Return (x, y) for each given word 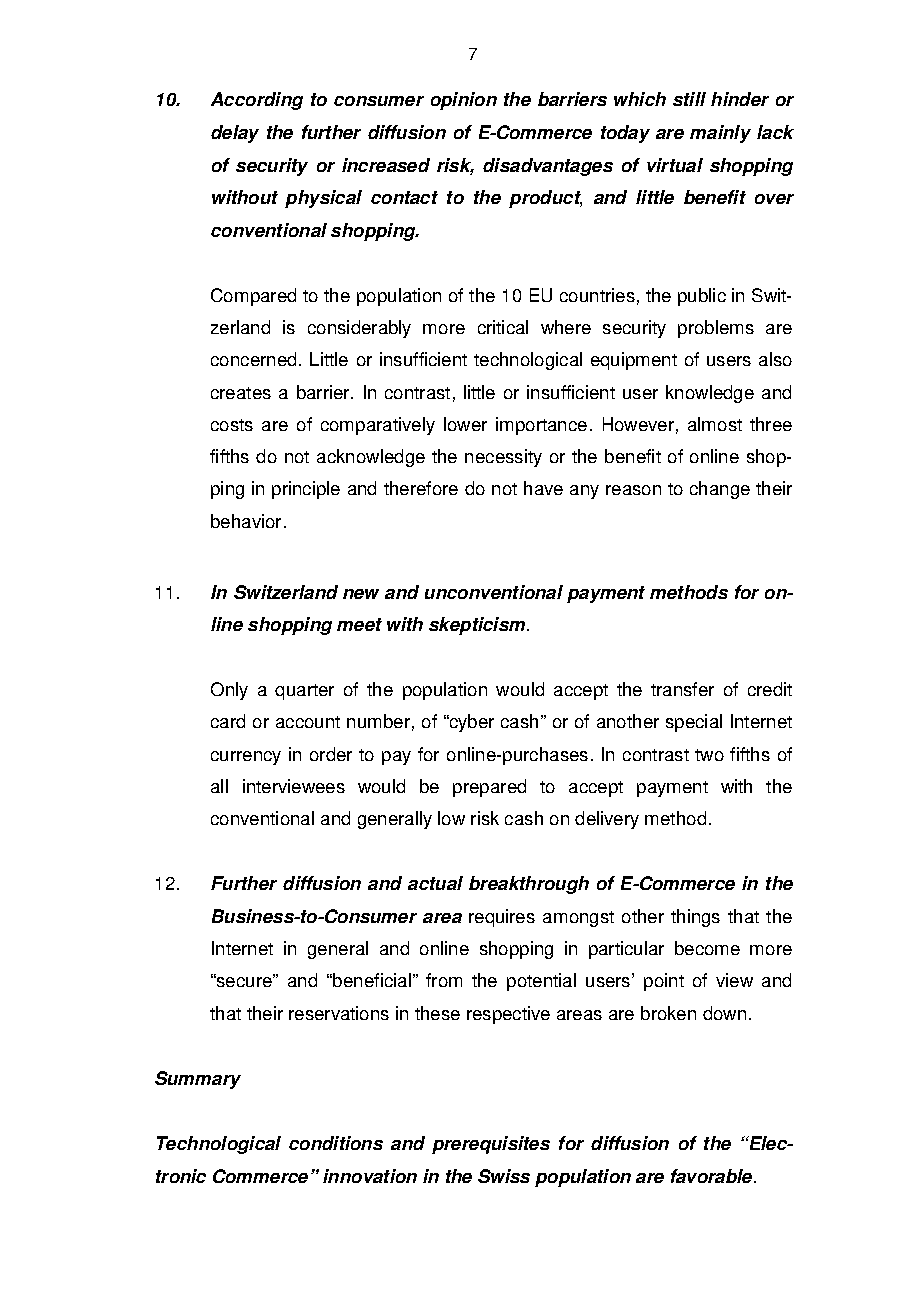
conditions (336, 1143)
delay (235, 134)
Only (229, 691)
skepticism (477, 626)
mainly (720, 134)
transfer (682, 689)
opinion (464, 101)
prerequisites (491, 1145)
